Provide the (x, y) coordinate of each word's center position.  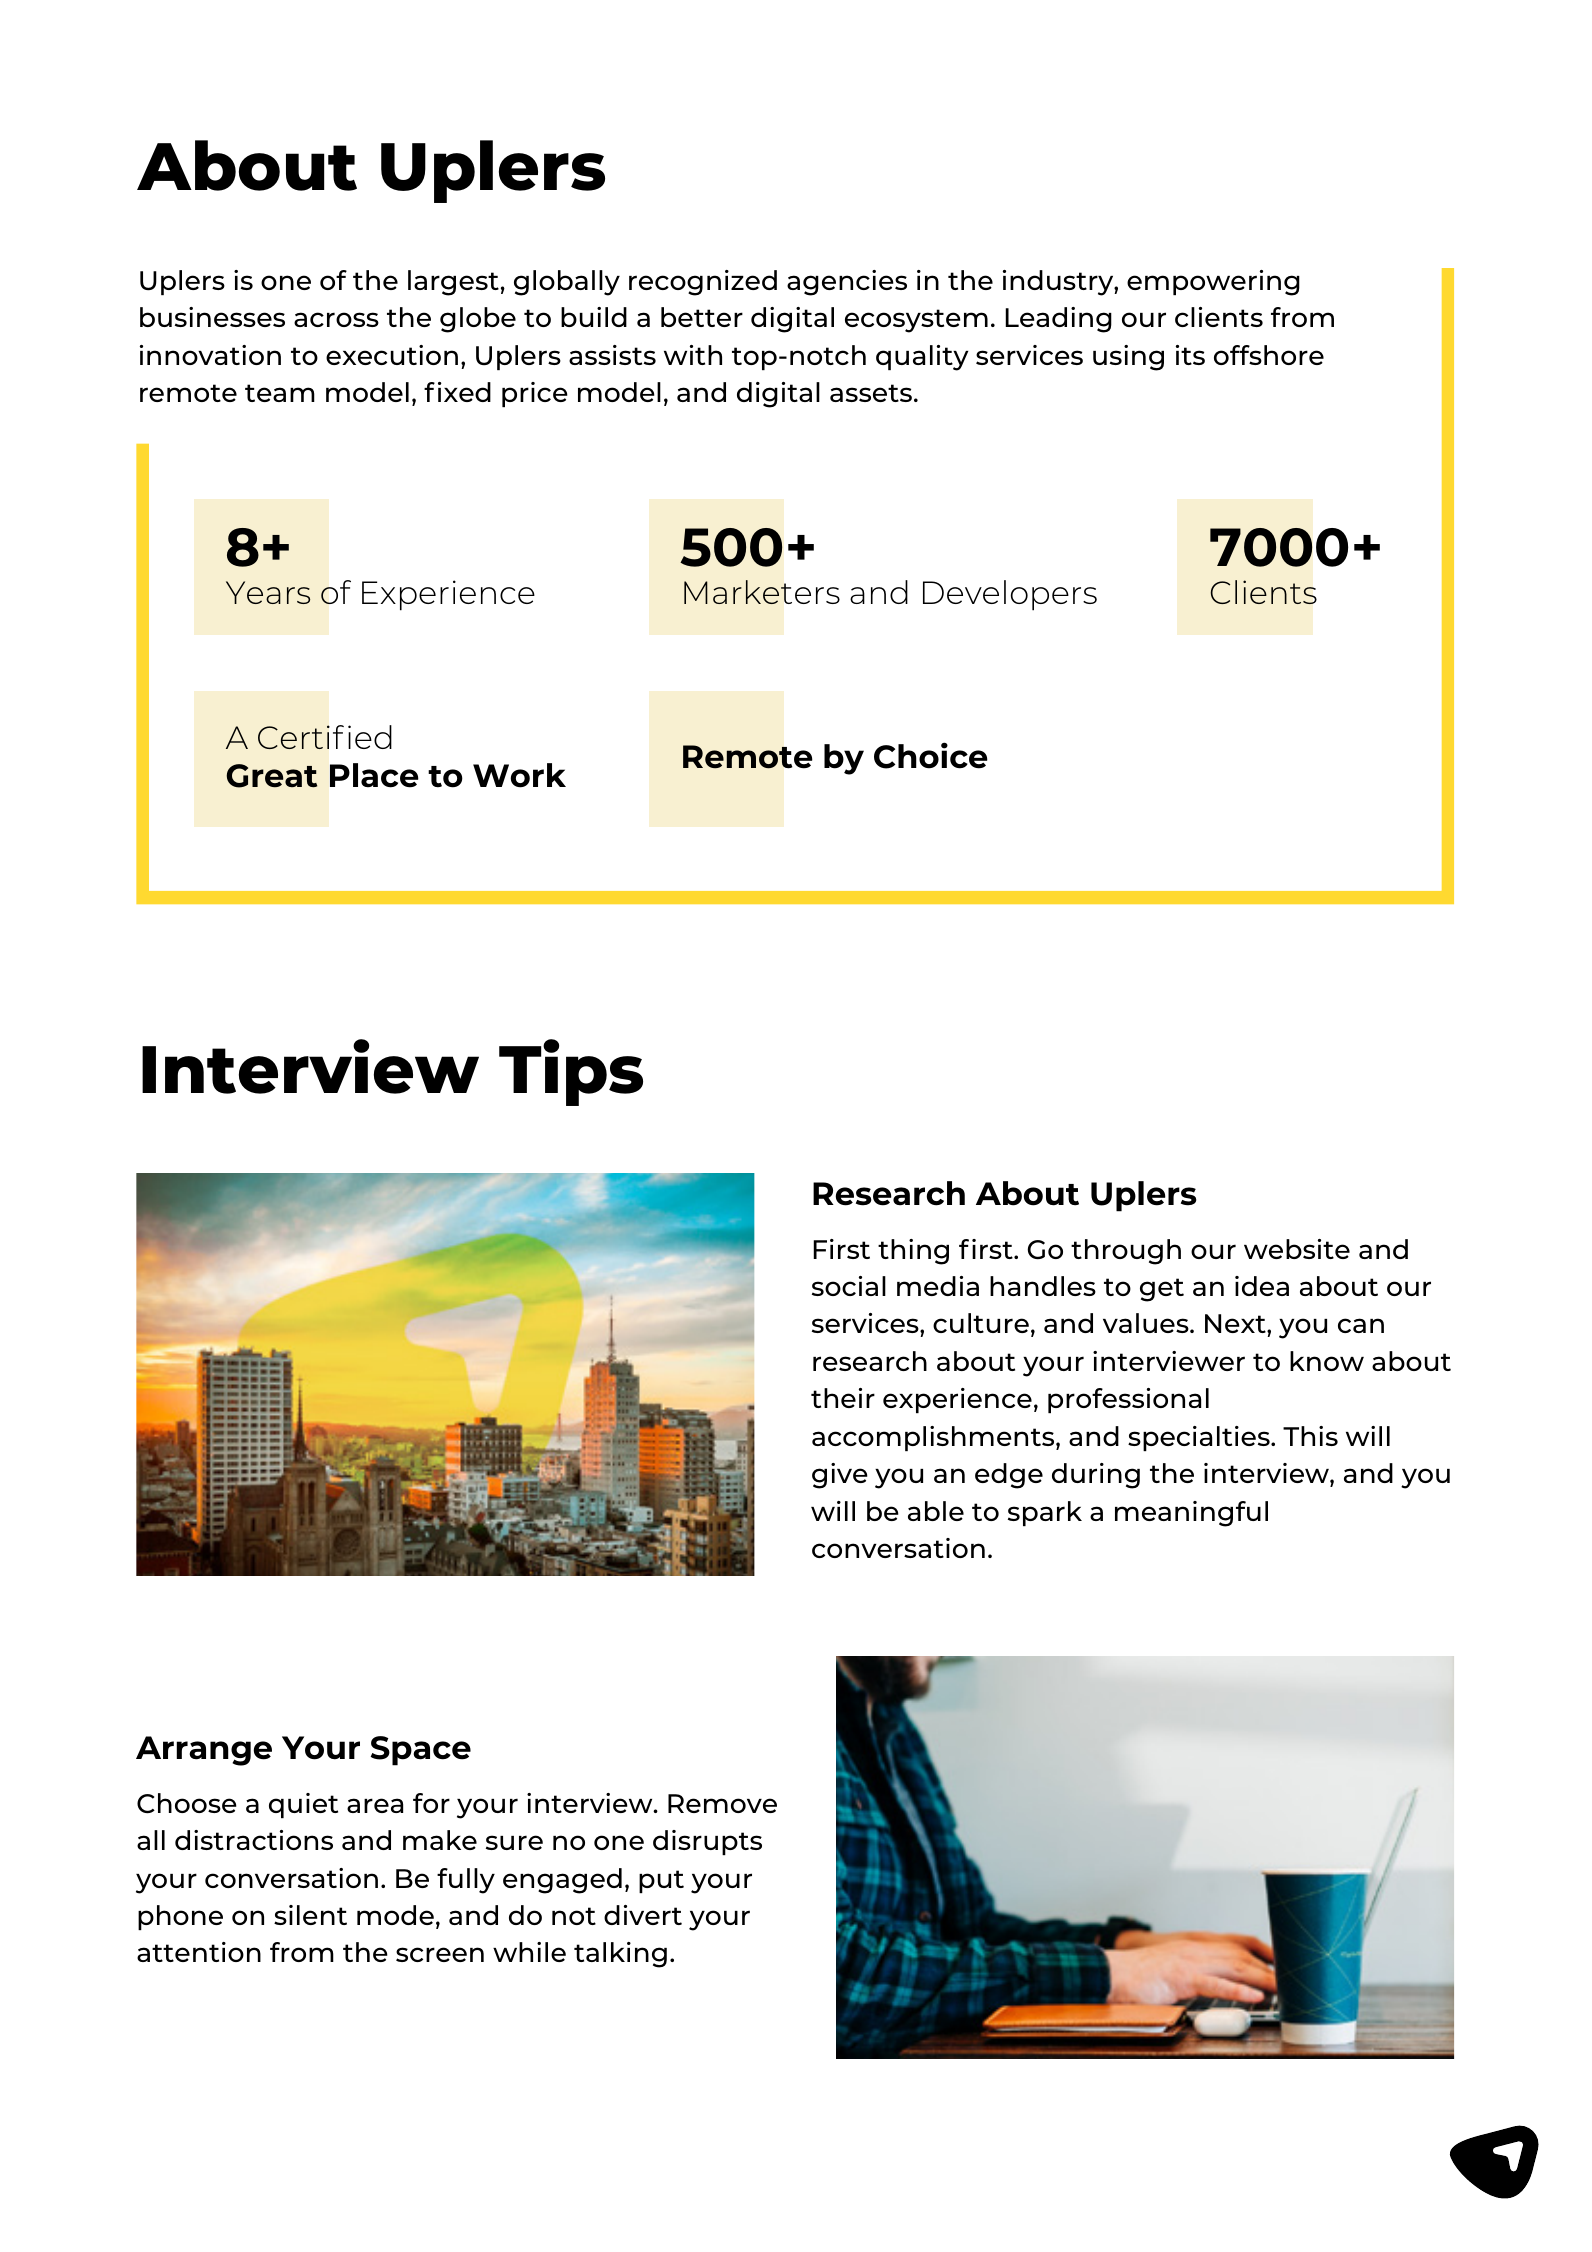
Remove (722, 1803)
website (1297, 1249)
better (702, 317)
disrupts (707, 1842)
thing (913, 1252)
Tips (571, 1072)
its (1190, 355)
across (336, 319)
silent (310, 1915)
